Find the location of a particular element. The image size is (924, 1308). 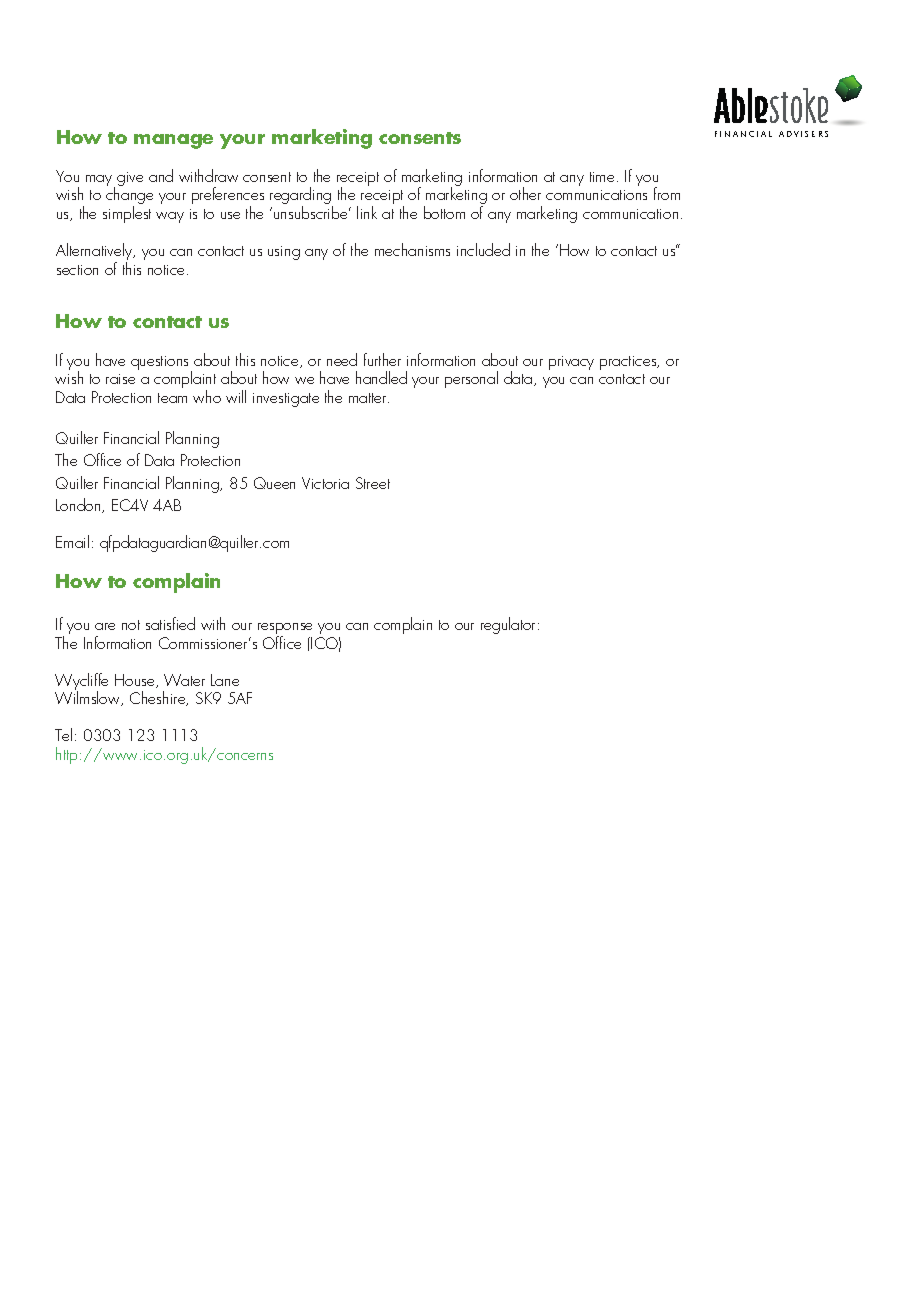

regarding is located at coordinates (301, 197).
